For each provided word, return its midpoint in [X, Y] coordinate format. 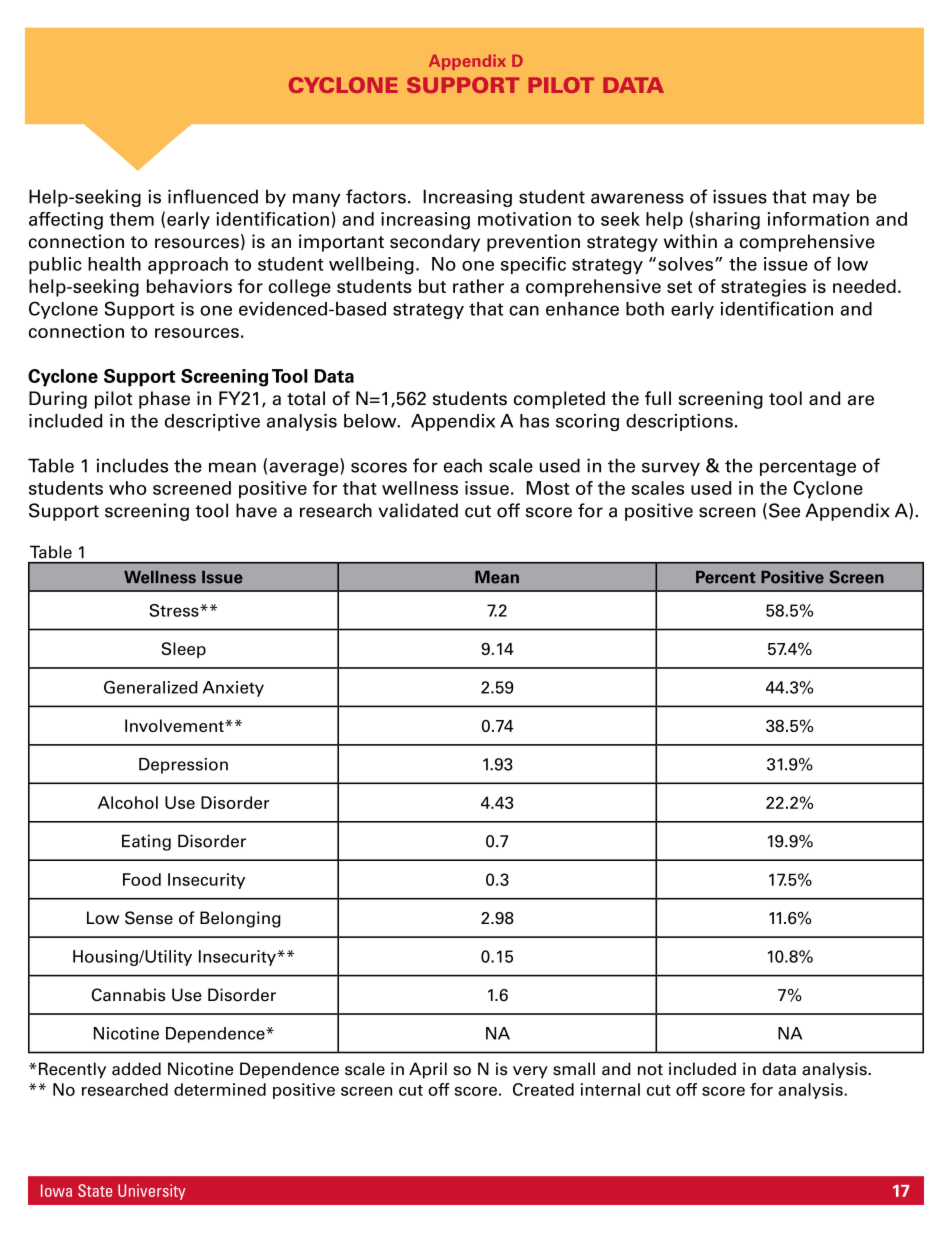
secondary [435, 243]
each [463, 465]
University [151, 1192]
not [650, 1070]
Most [547, 488]
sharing [726, 221]
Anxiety [233, 689]
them [131, 219]
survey [671, 469]
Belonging [240, 919]
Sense [149, 918]
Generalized [151, 687]
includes [132, 465]
